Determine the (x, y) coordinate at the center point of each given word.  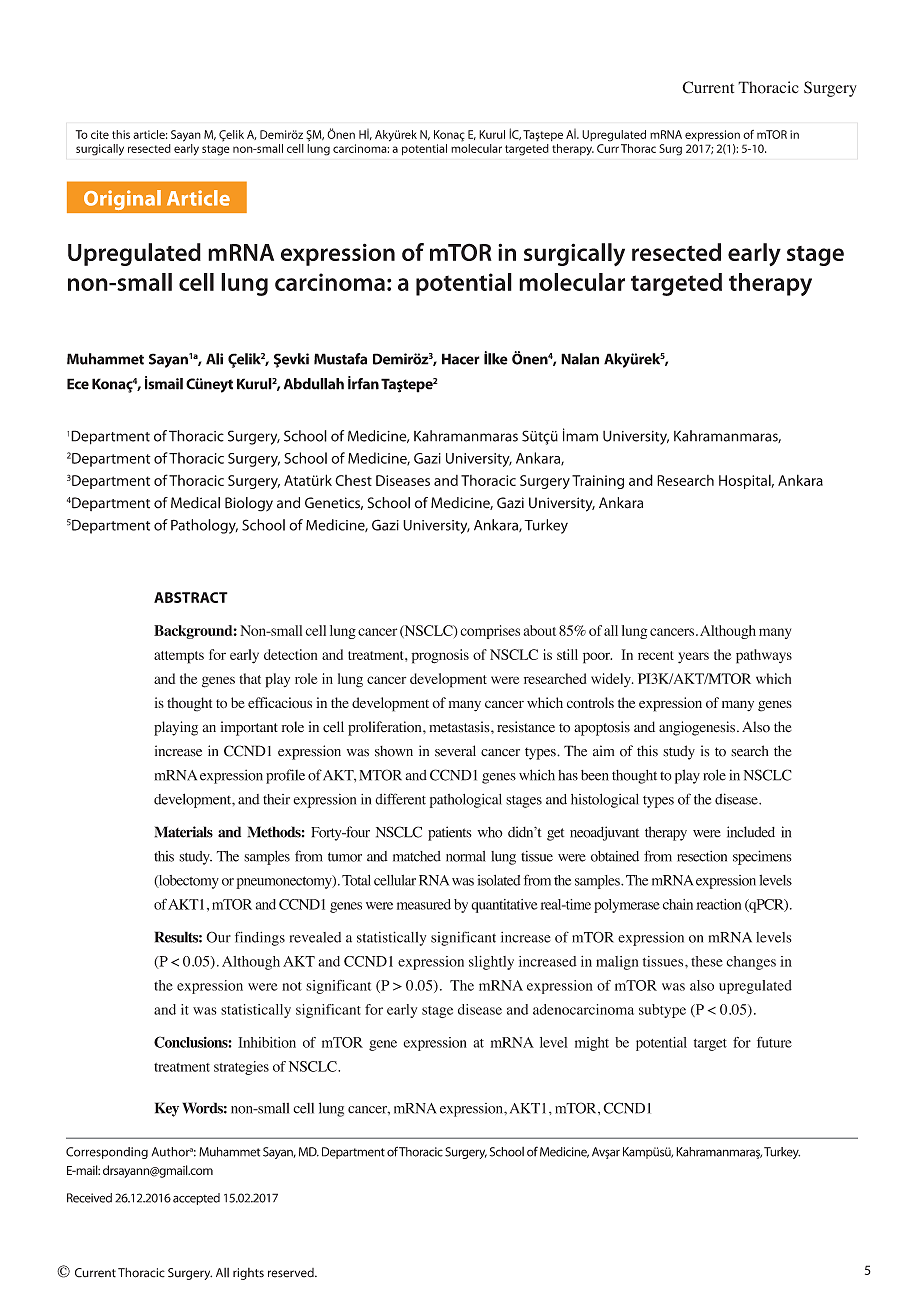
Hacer (461, 359)
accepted (196, 1199)
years (693, 658)
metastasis (460, 726)
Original (122, 200)
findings (260, 938)
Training (598, 482)
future (774, 1042)
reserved (292, 1273)
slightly (491, 963)
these (707, 961)
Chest (353, 480)
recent (656, 655)
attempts (179, 657)
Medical (195, 503)
